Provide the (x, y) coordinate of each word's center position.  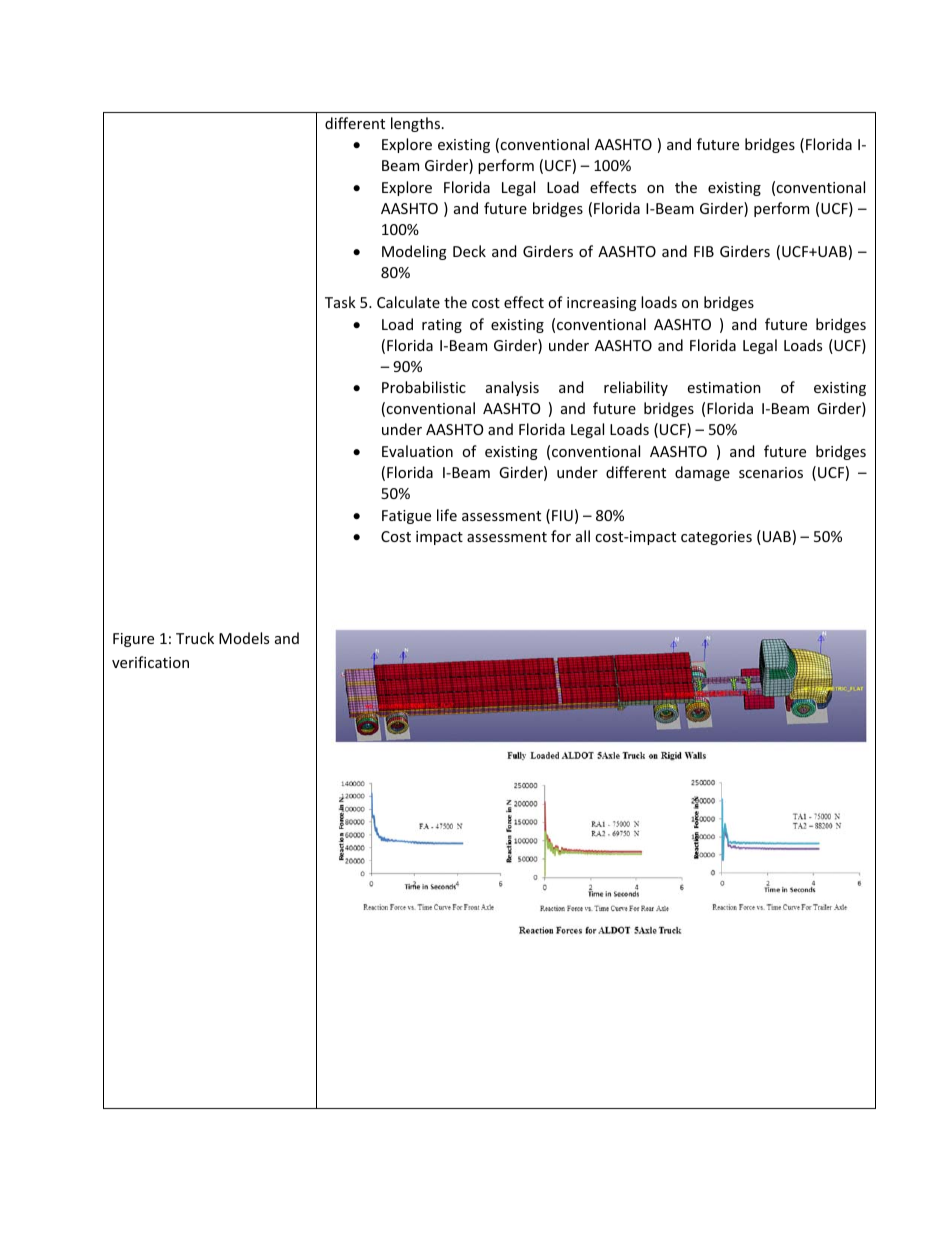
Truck (195, 638)
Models (244, 638)
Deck (469, 251)
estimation (724, 387)
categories (716, 538)
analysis (512, 388)
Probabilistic (424, 387)
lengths (417, 124)
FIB (704, 251)
